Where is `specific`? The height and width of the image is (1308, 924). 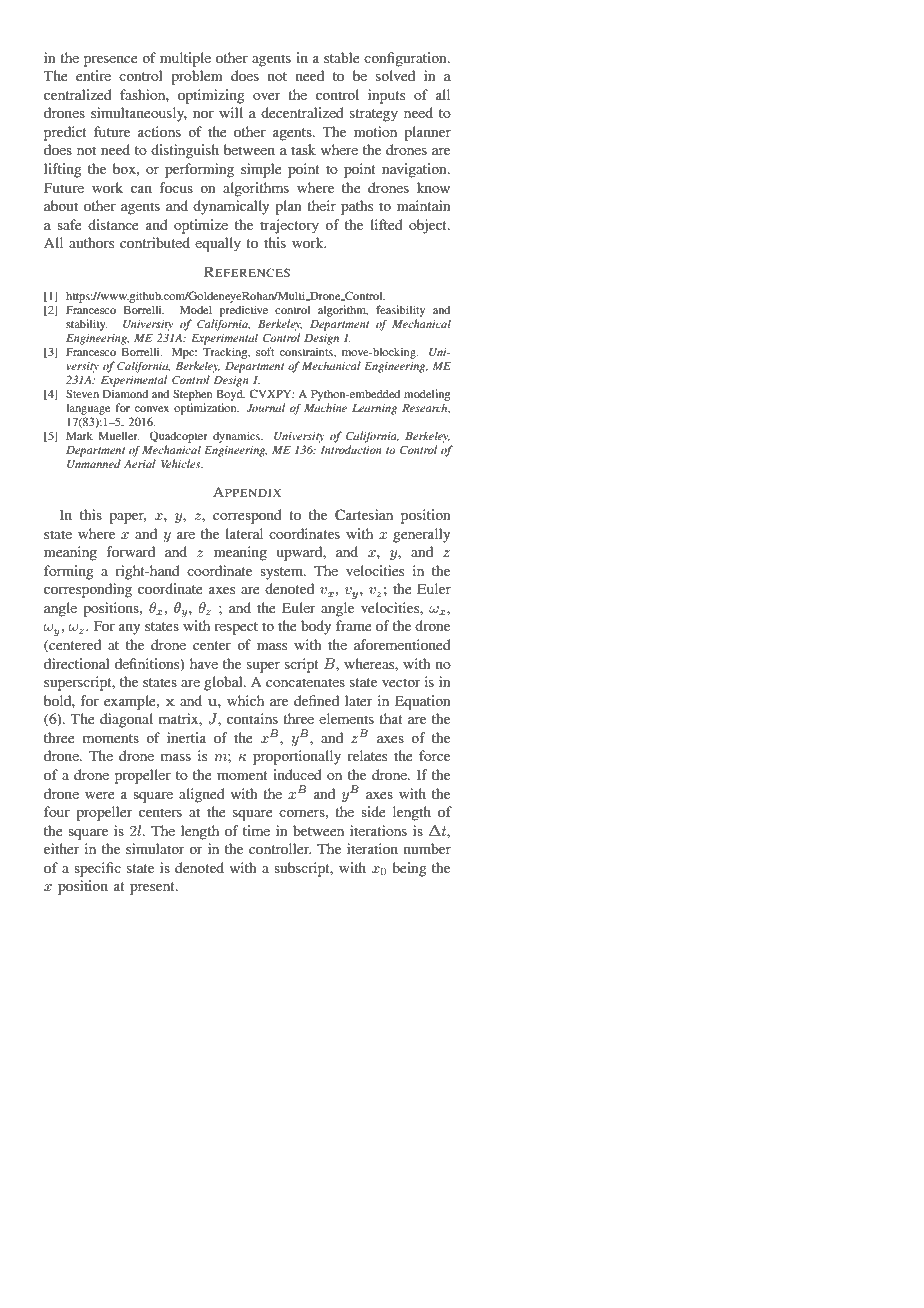
specific is located at coordinates (97, 869).
